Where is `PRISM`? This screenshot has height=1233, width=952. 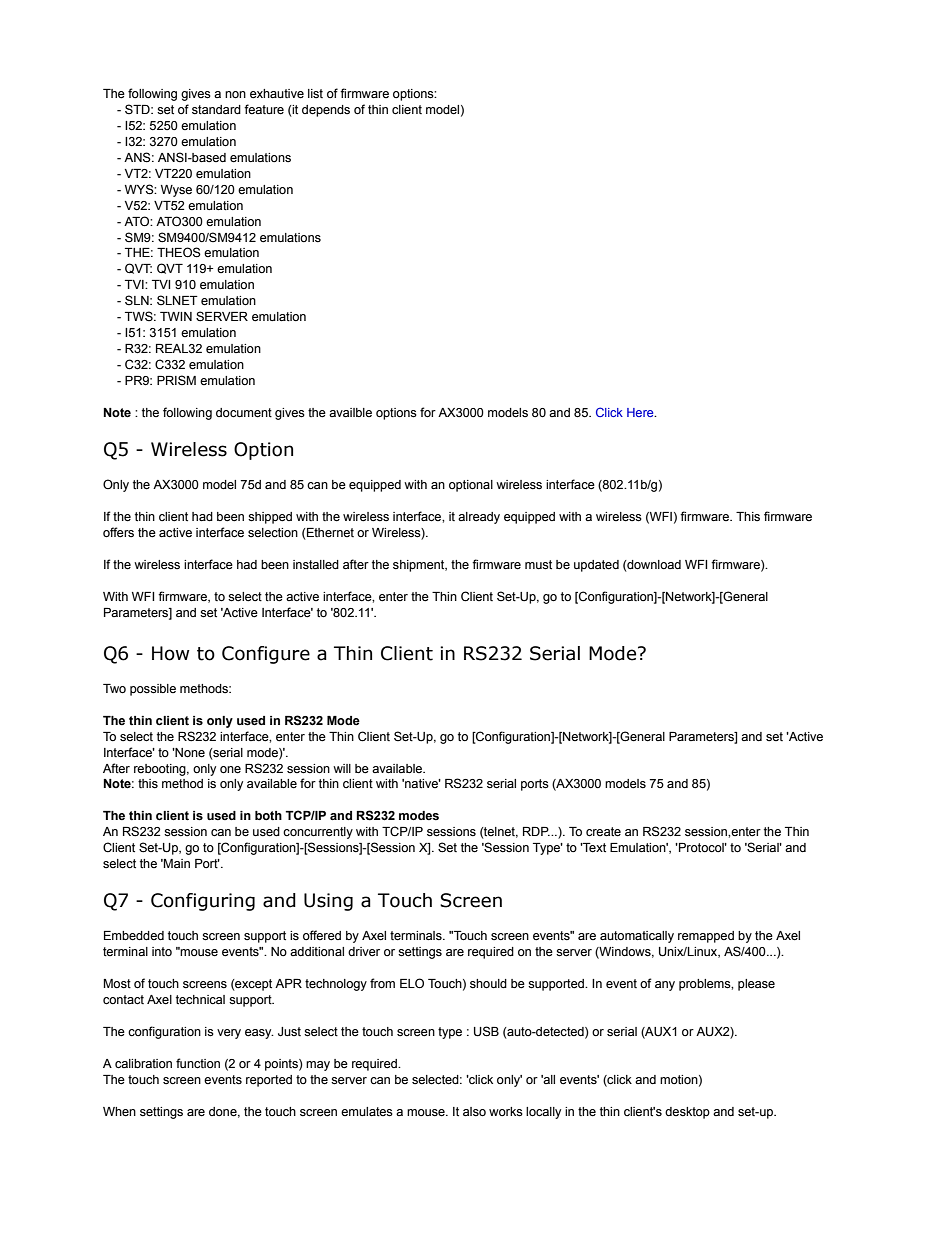
PRISM is located at coordinates (176, 380).
